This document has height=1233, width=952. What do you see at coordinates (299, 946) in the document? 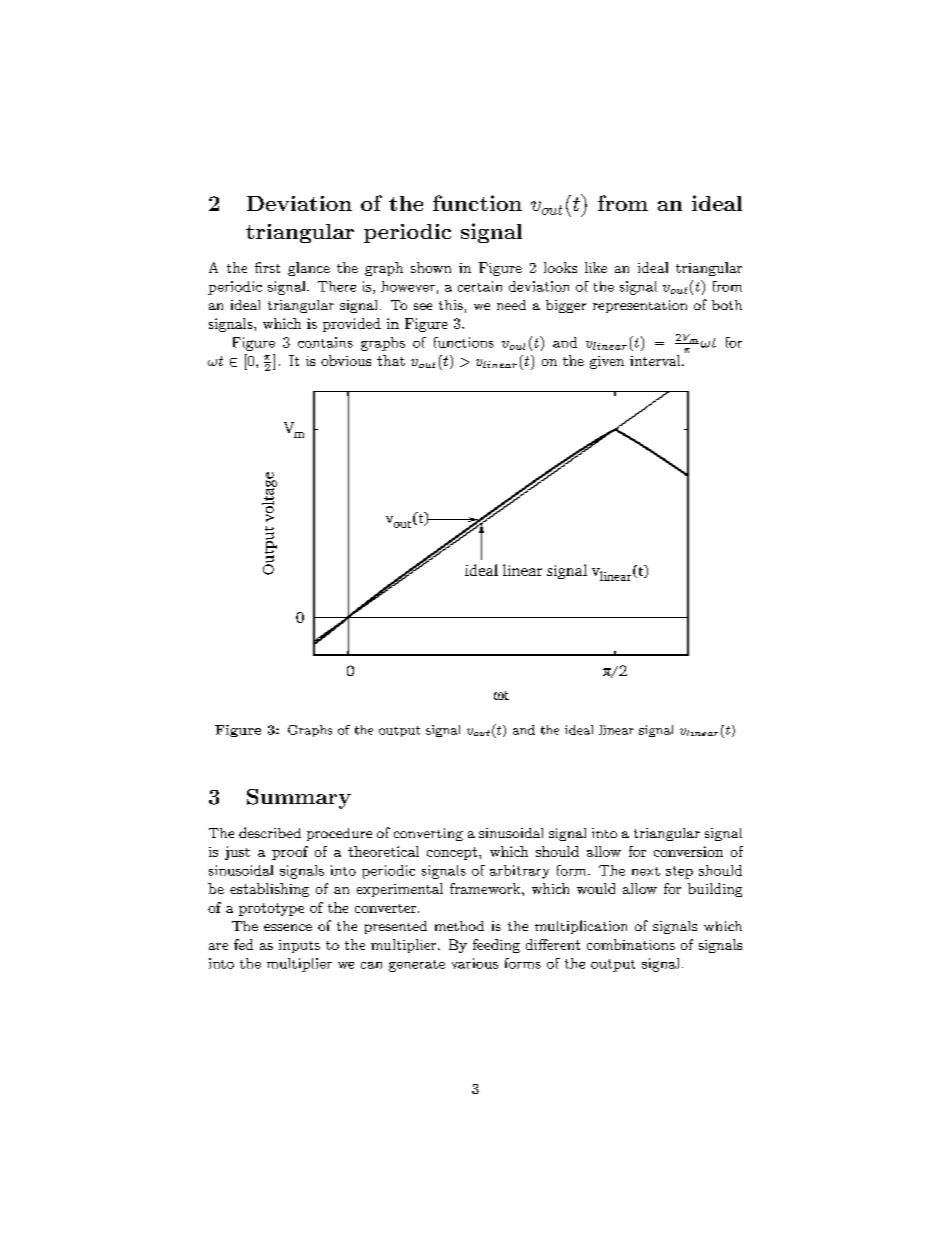
I see `inputs` at bounding box center [299, 946].
